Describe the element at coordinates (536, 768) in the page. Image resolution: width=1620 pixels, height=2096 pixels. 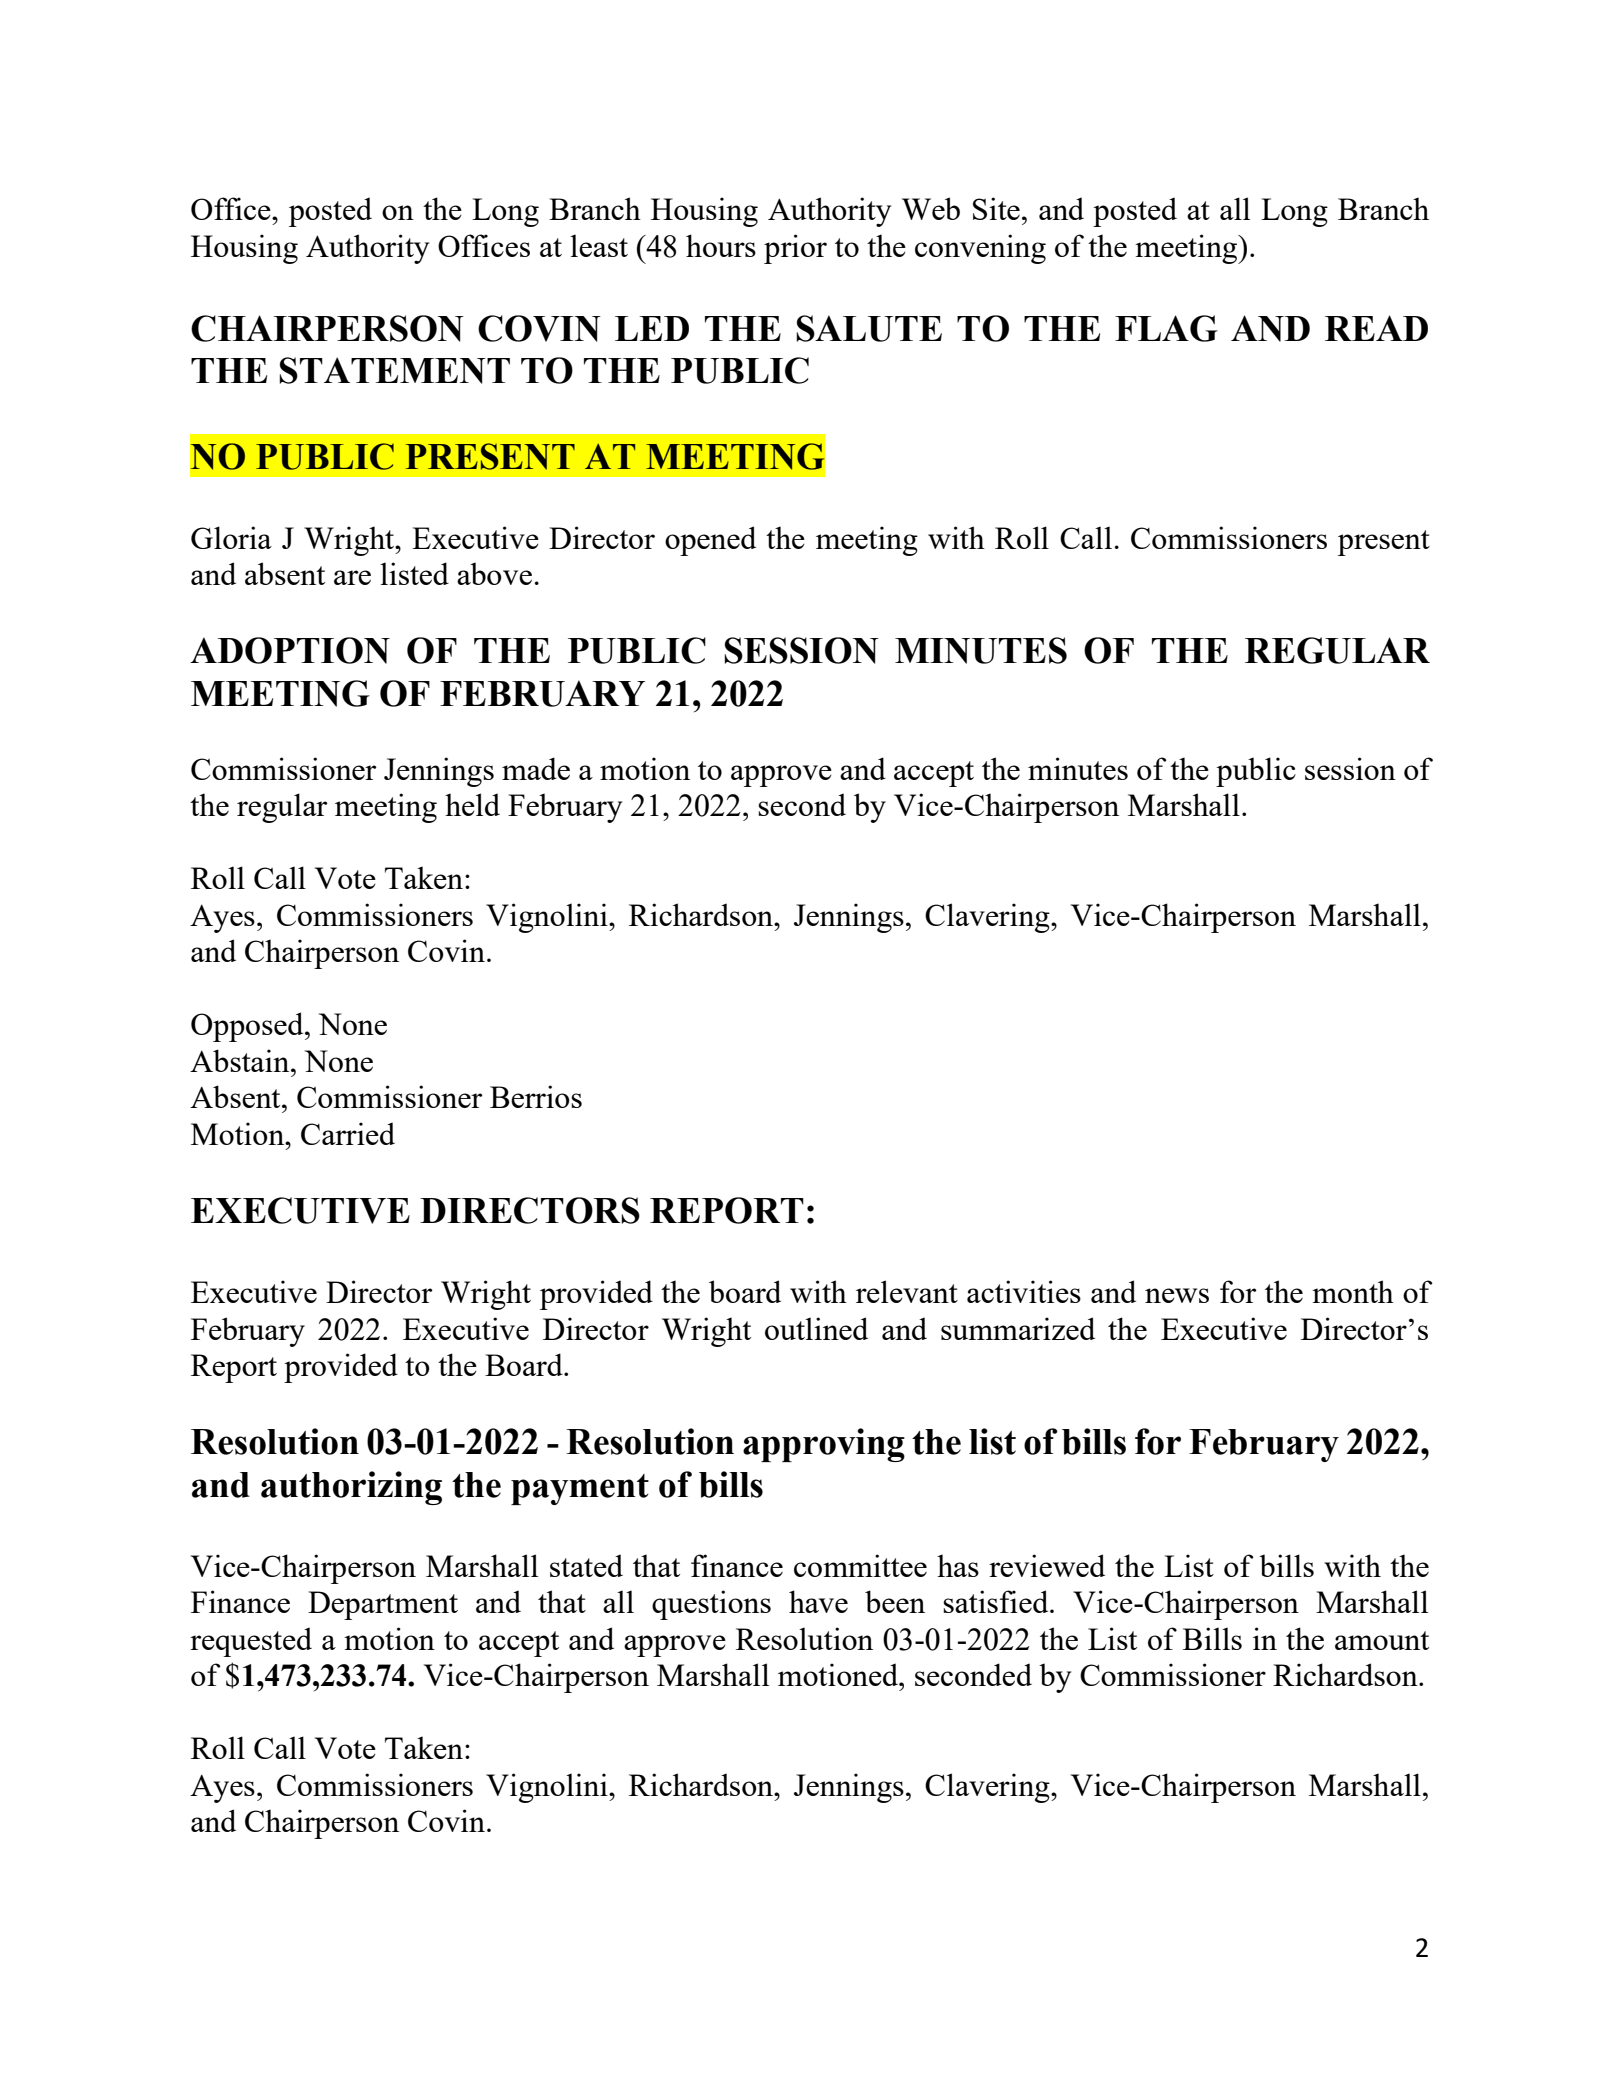
I see `made` at that location.
